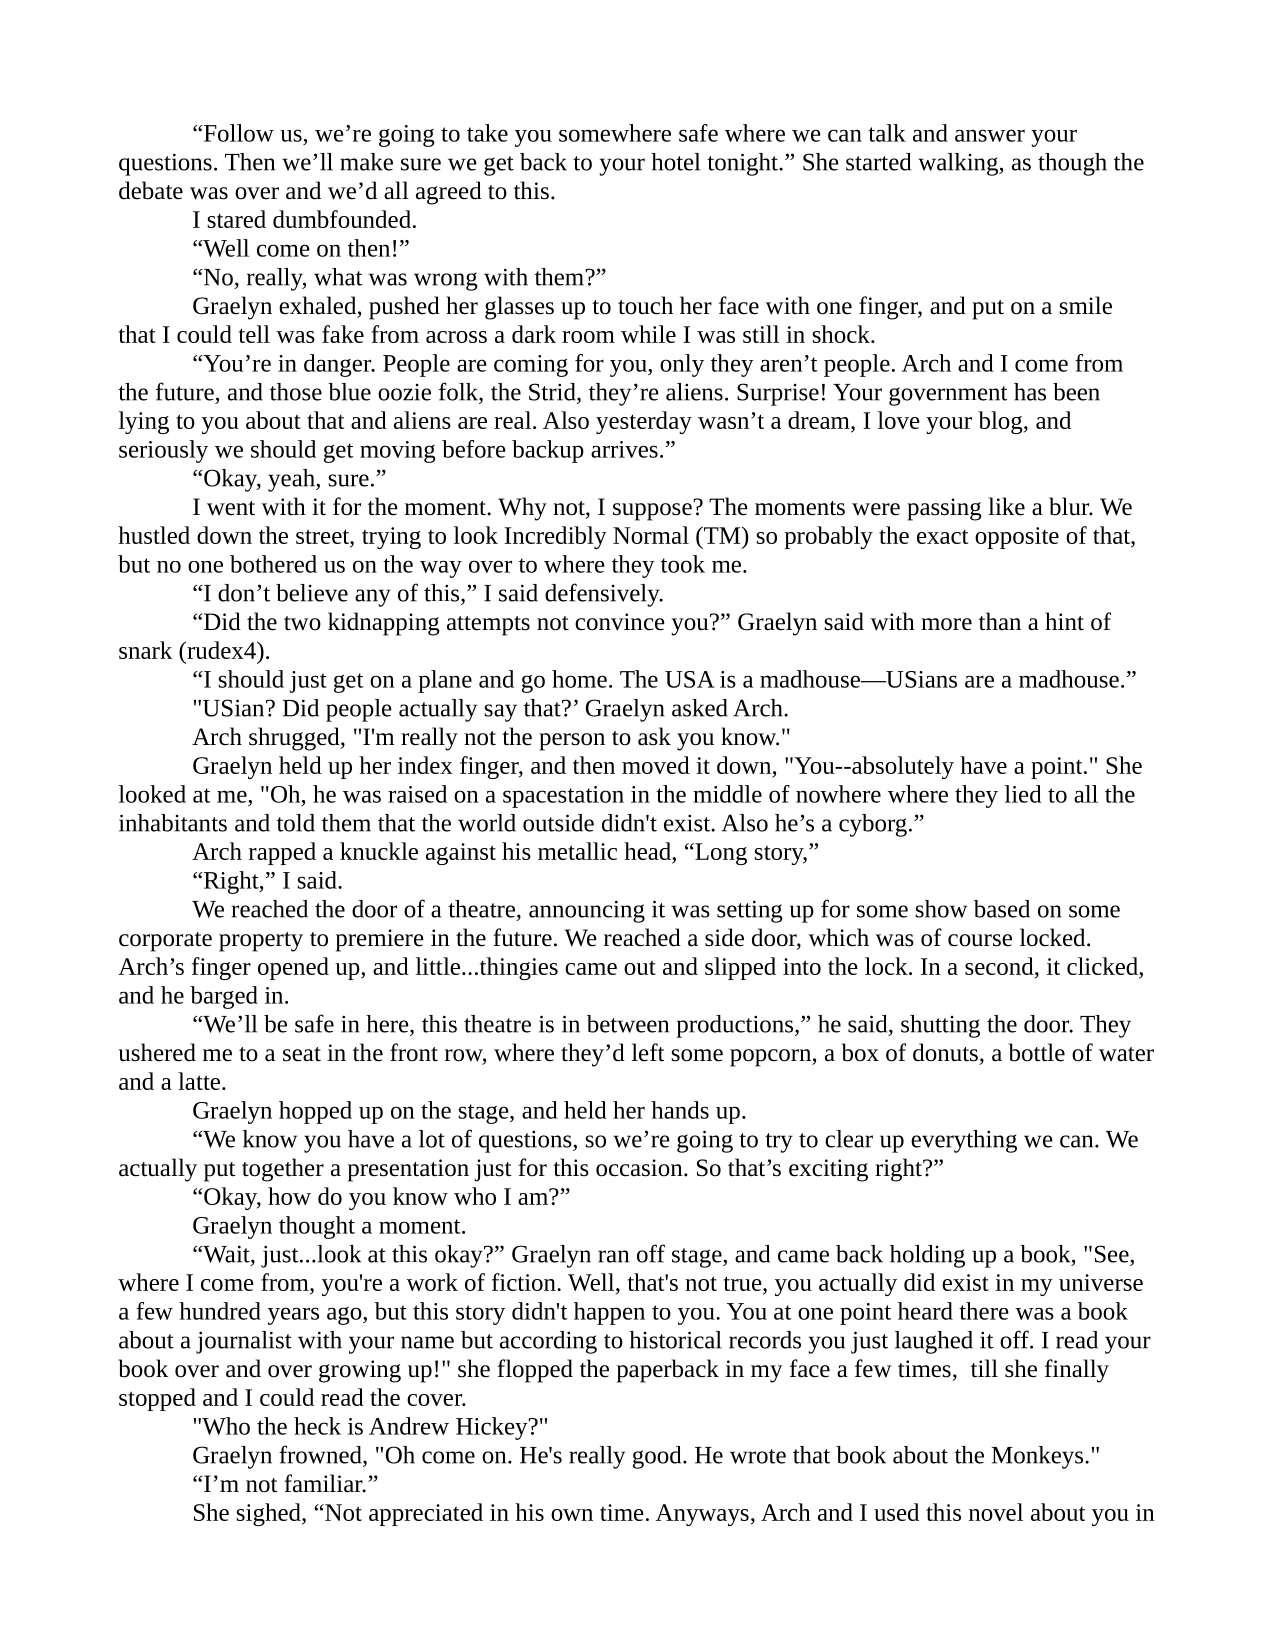  What do you see at coordinates (959, 164) in the screenshot?
I see `walking` at bounding box center [959, 164].
